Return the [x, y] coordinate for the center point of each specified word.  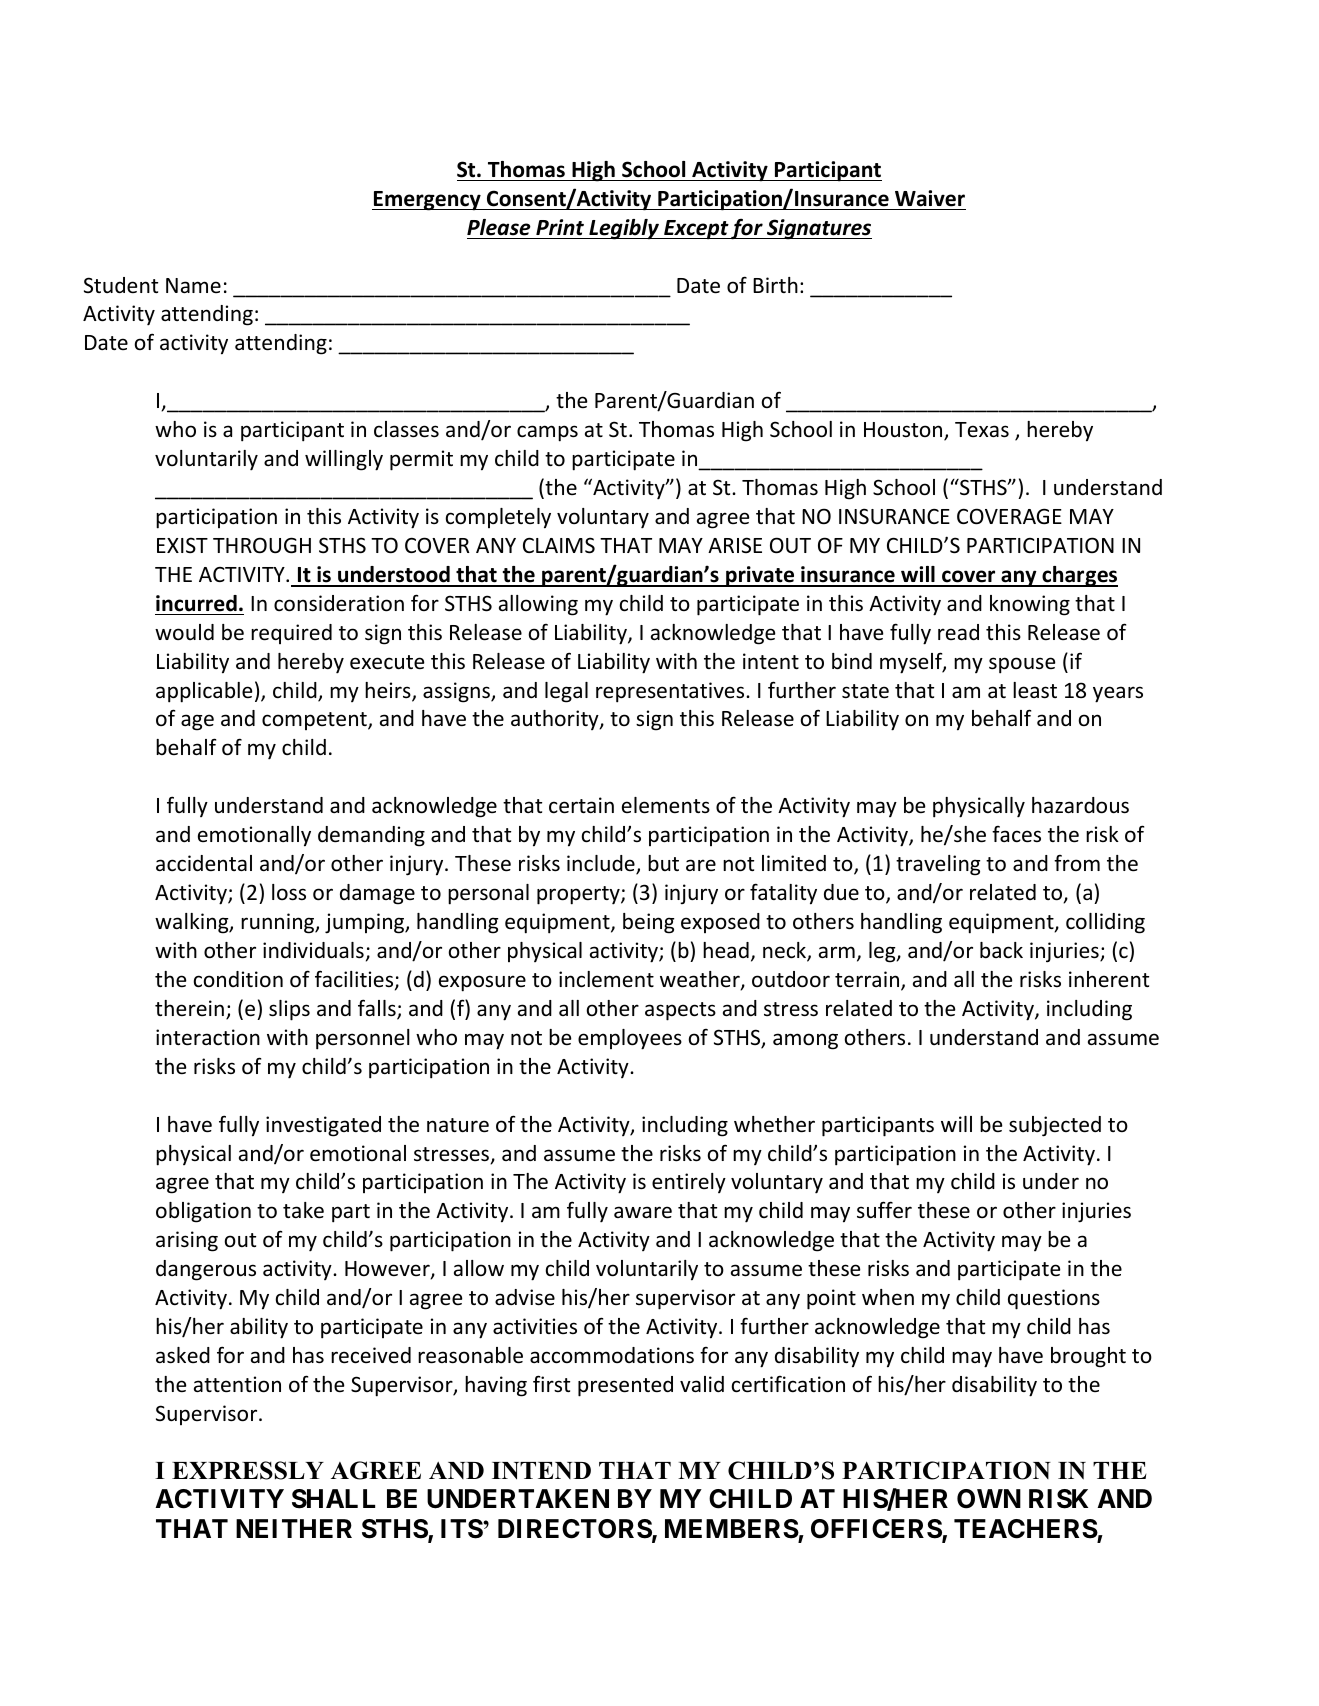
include [602, 864]
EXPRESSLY [248, 1470]
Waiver [930, 198]
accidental [204, 863]
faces [1016, 834]
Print [560, 227]
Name [193, 285]
